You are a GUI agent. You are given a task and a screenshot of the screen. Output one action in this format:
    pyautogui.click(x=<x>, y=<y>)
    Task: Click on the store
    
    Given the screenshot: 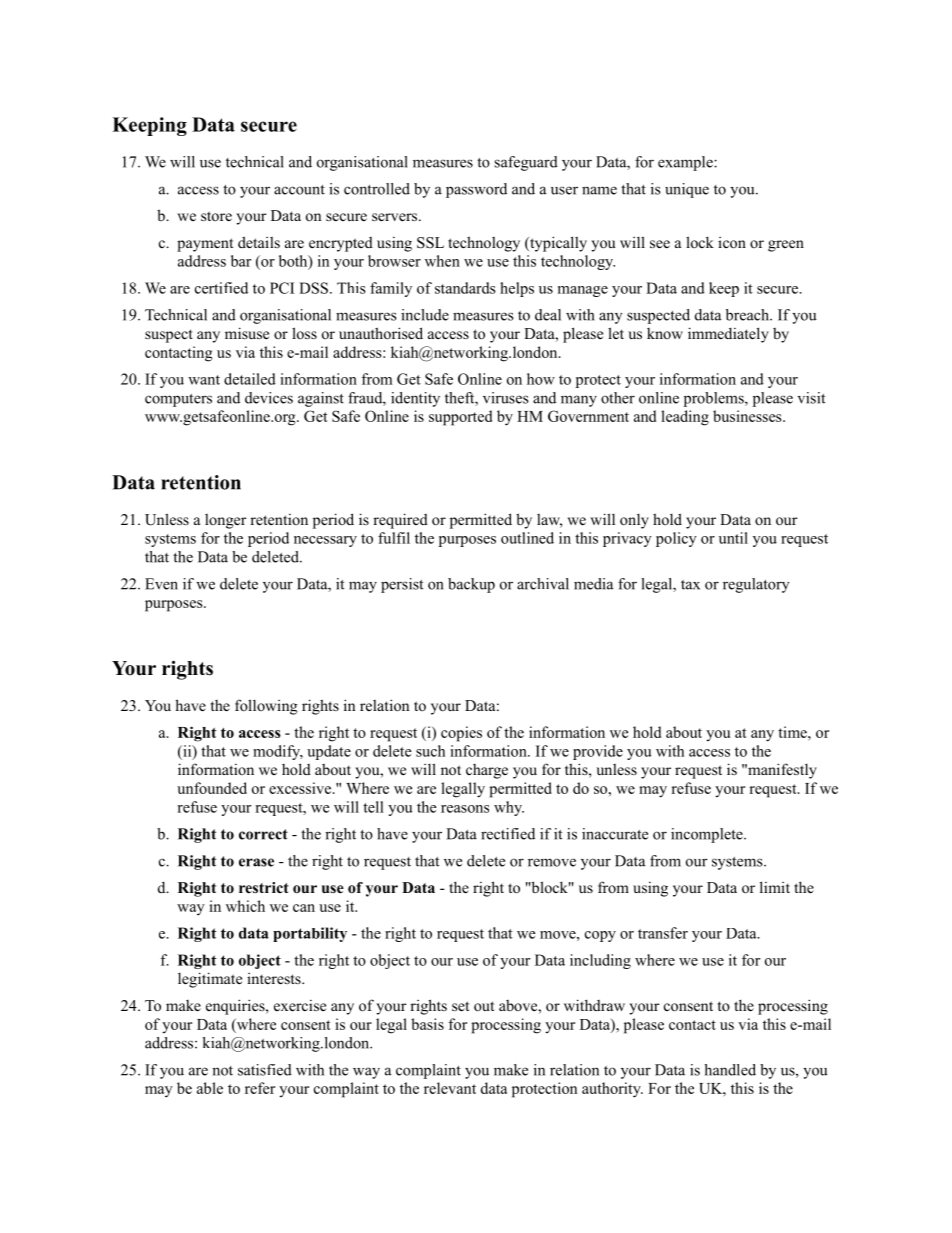 What is the action you would take?
    pyautogui.click(x=216, y=216)
